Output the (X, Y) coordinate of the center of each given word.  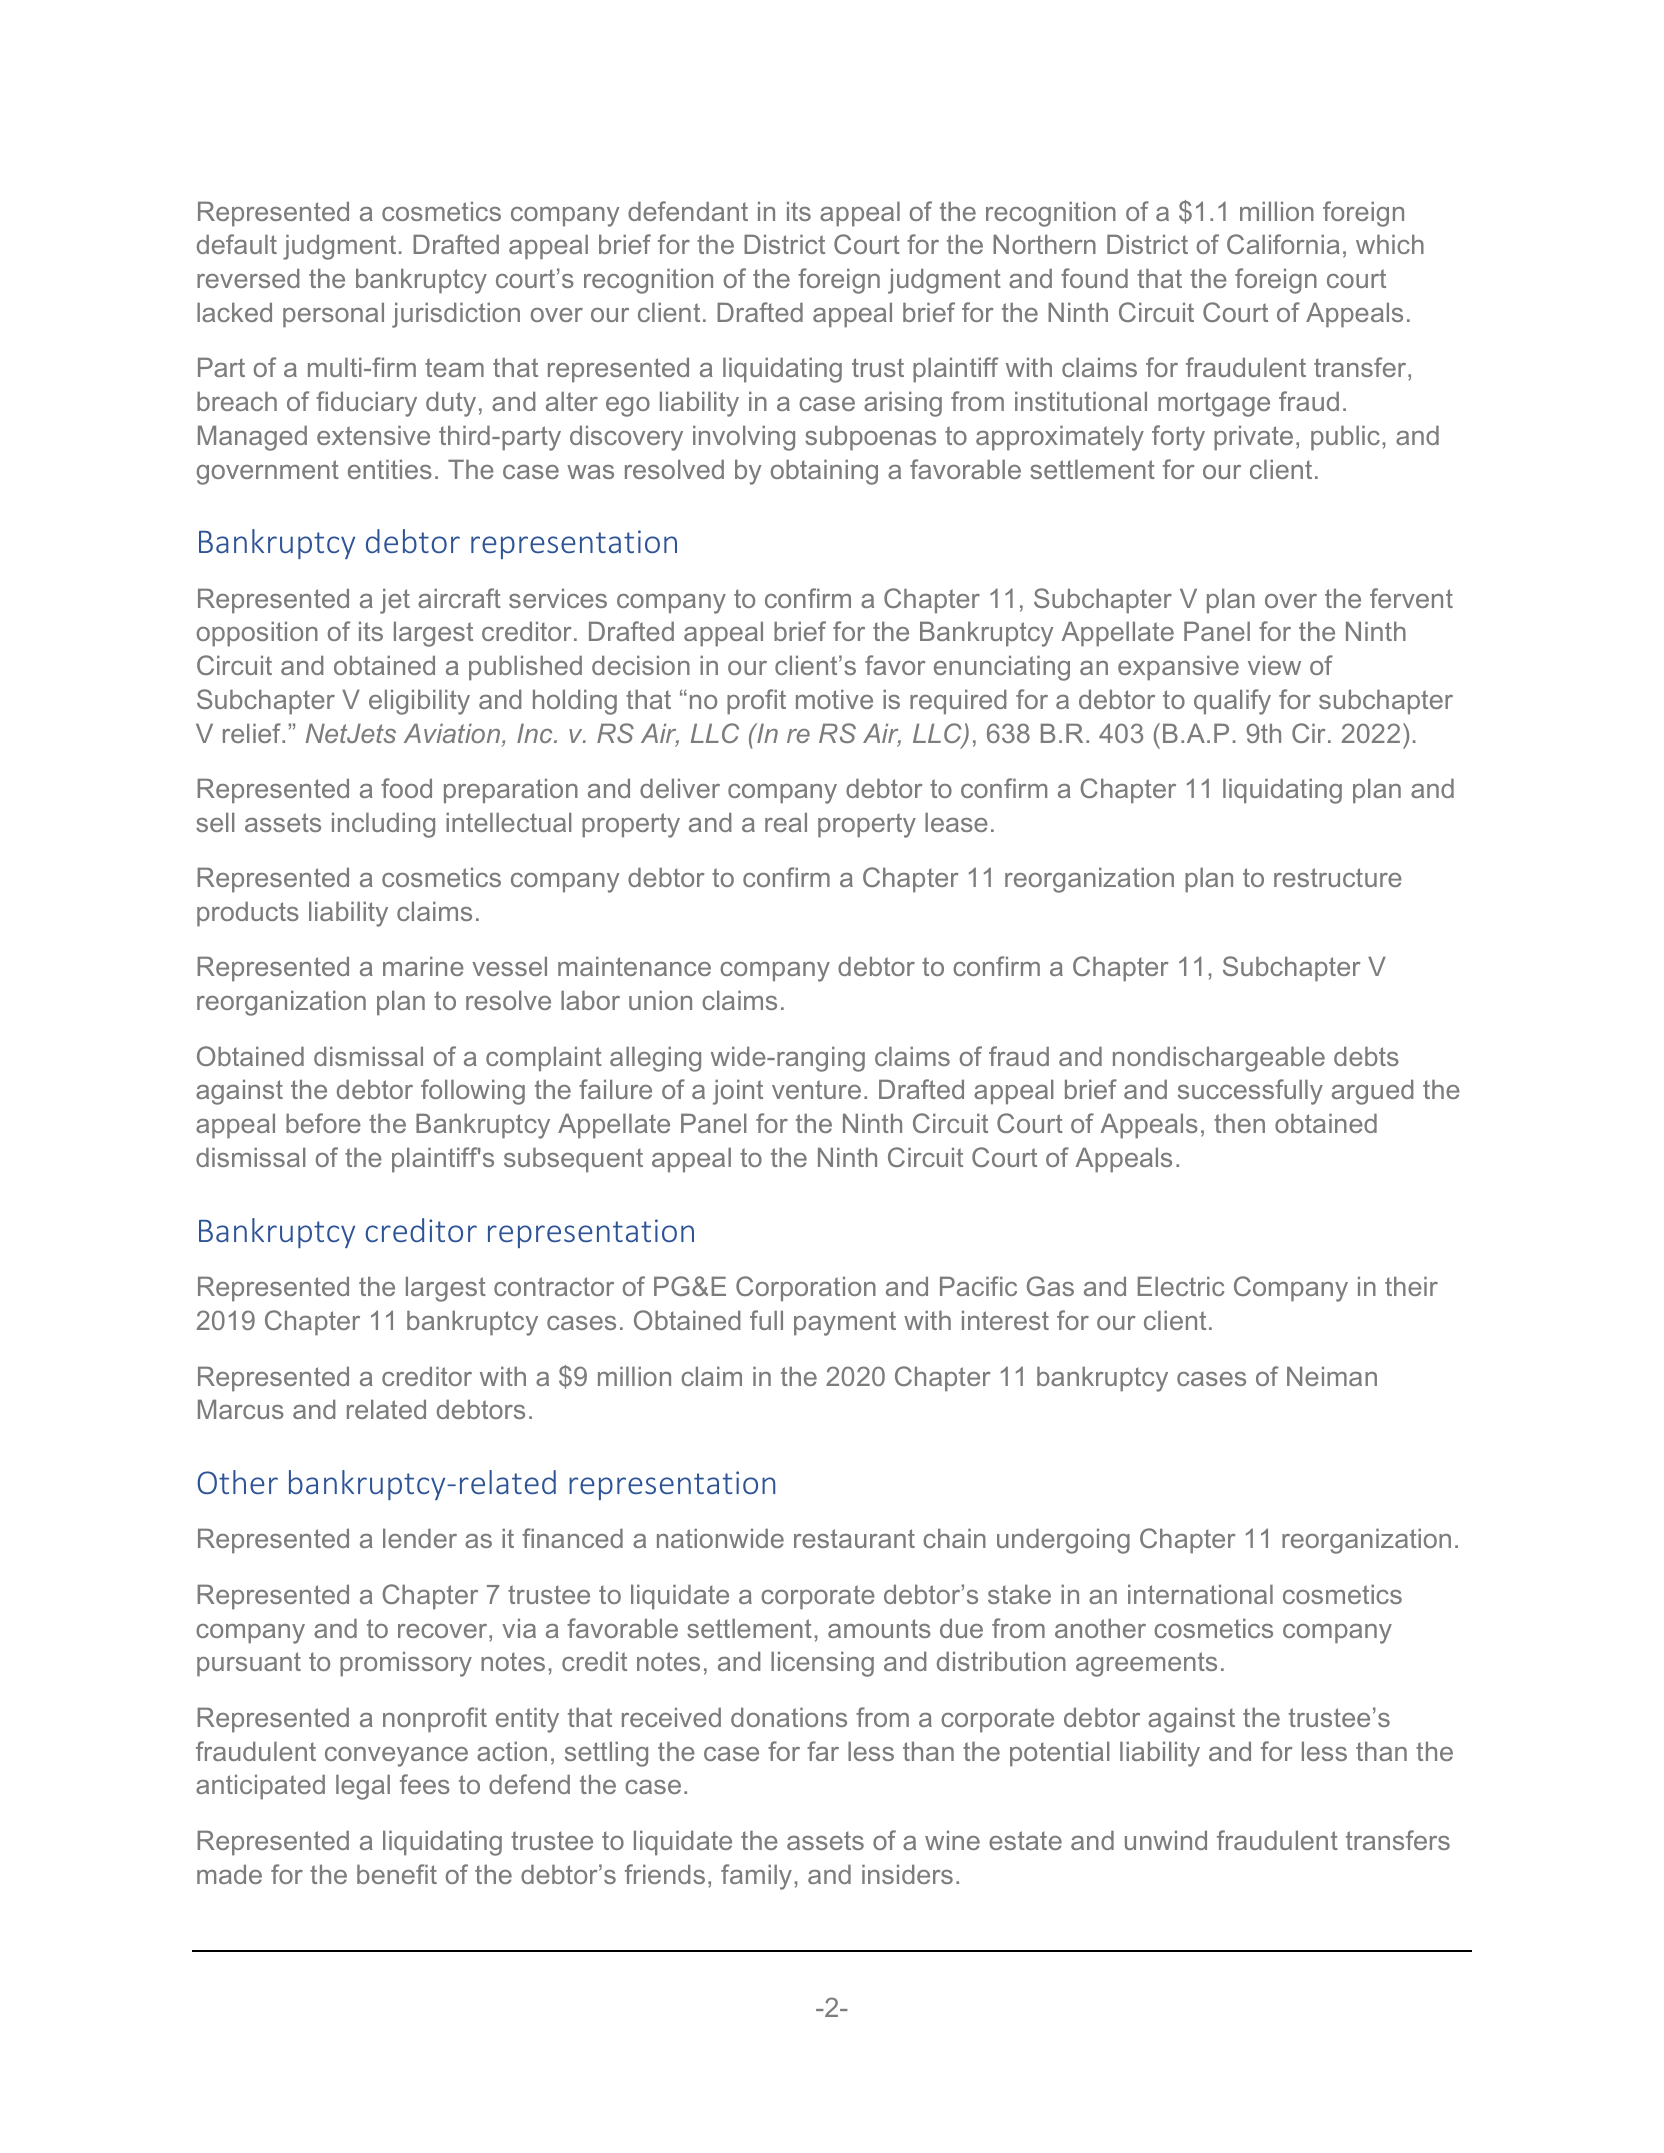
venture (816, 1089)
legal (363, 1787)
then (1239, 1123)
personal (333, 315)
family (756, 1877)
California (1283, 244)
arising (903, 404)
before (323, 1123)
